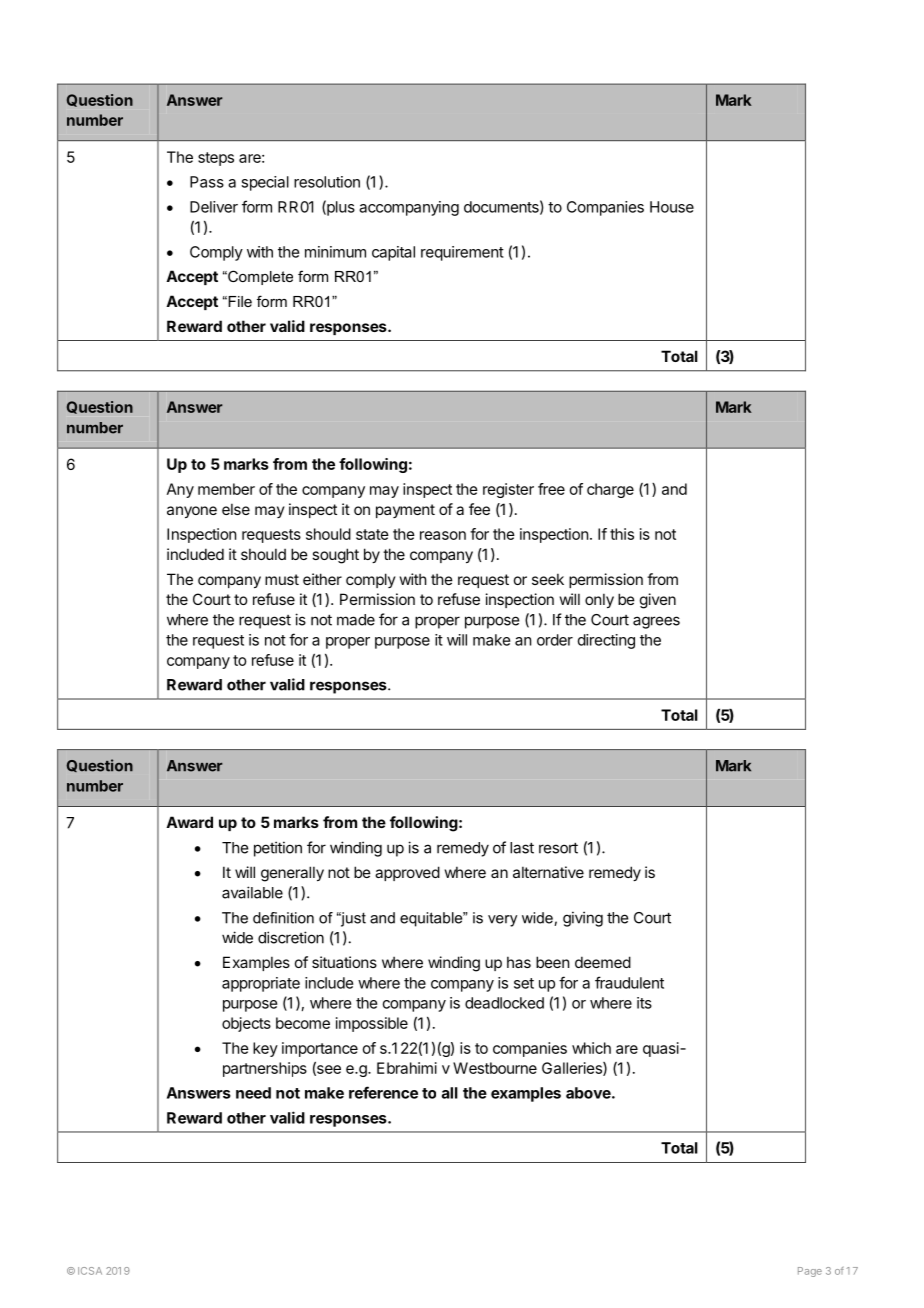 The image size is (924, 1308). What do you see at coordinates (672, 207) in the screenshot?
I see `House` at bounding box center [672, 207].
